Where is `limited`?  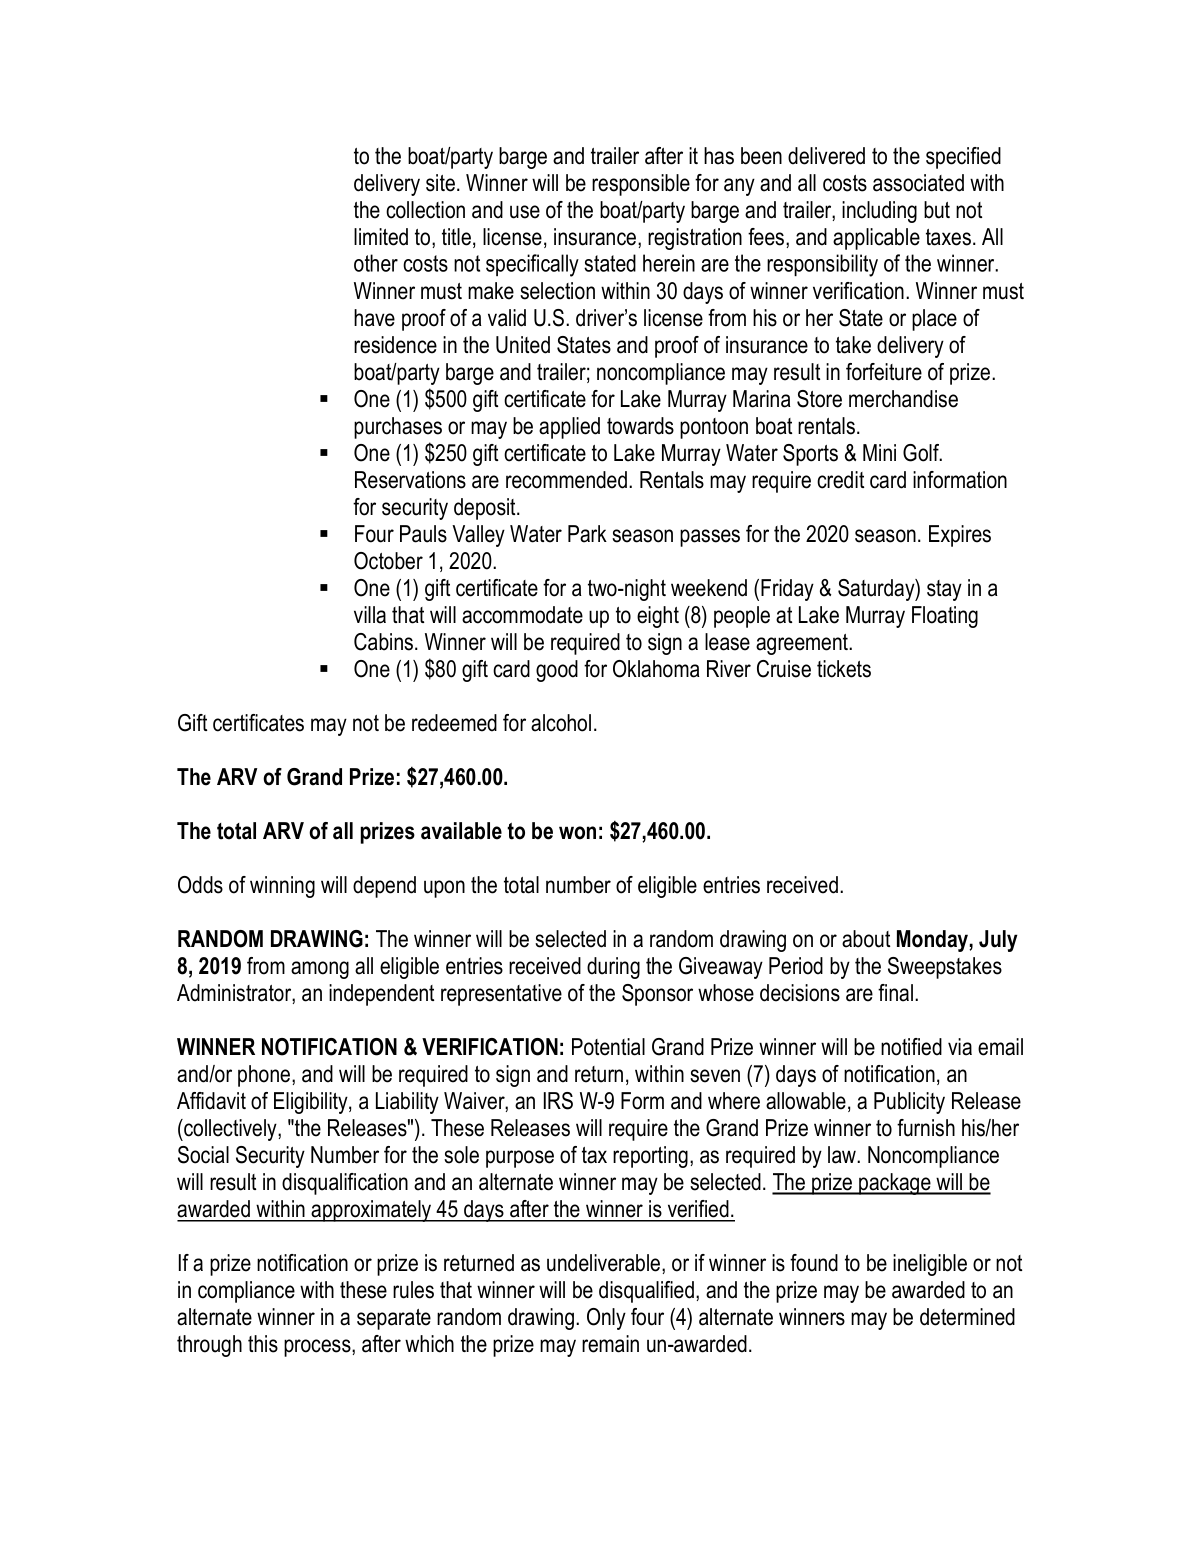
limited is located at coordinates (381, 237).
